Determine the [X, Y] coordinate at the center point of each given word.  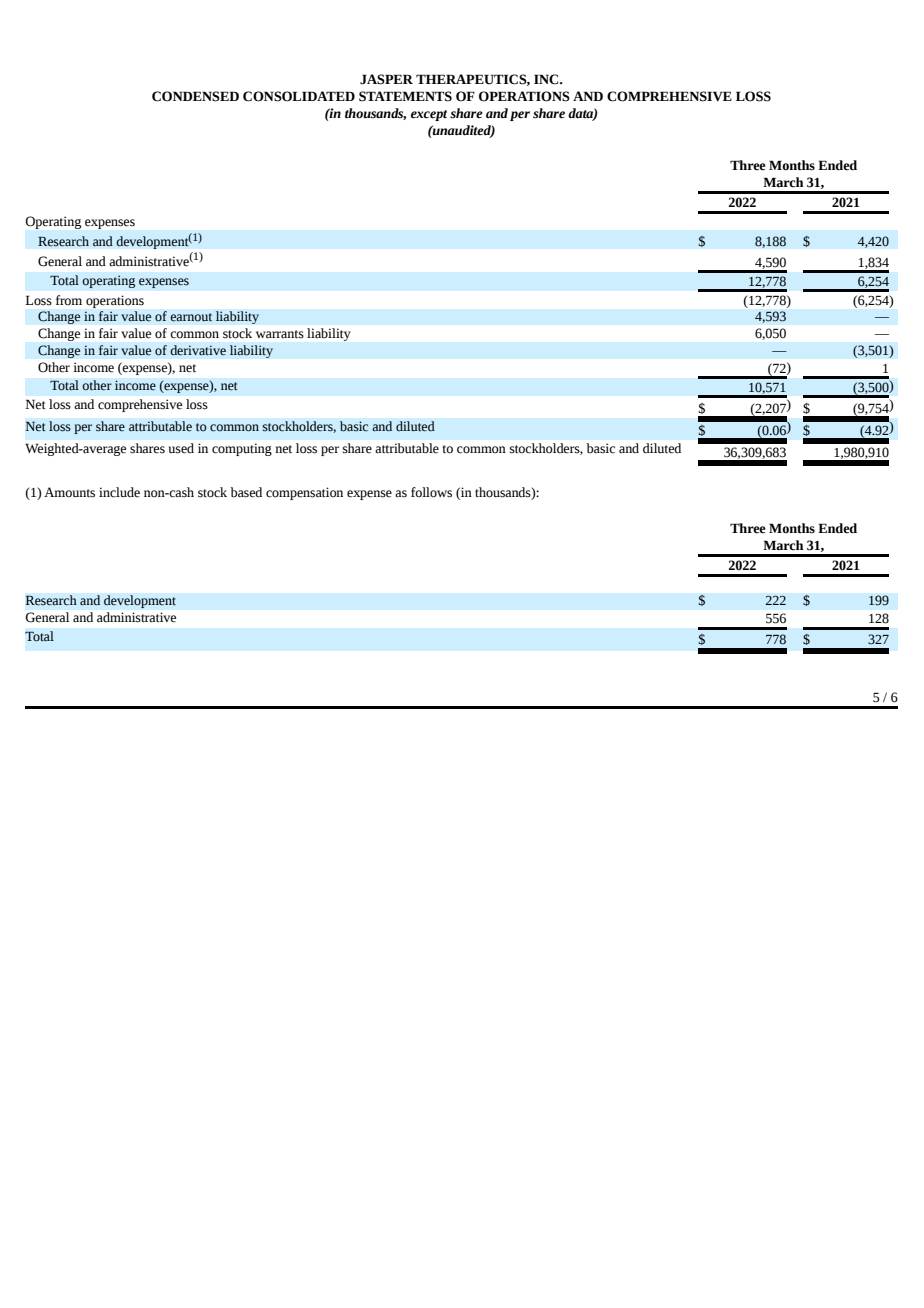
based [246, 492]
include [119, 492]
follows [431, 492]
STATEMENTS [405, 96]
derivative [198, 350]
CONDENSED [195, 96]
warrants [280, 334]
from [69, 300]
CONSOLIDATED [299, 96]
